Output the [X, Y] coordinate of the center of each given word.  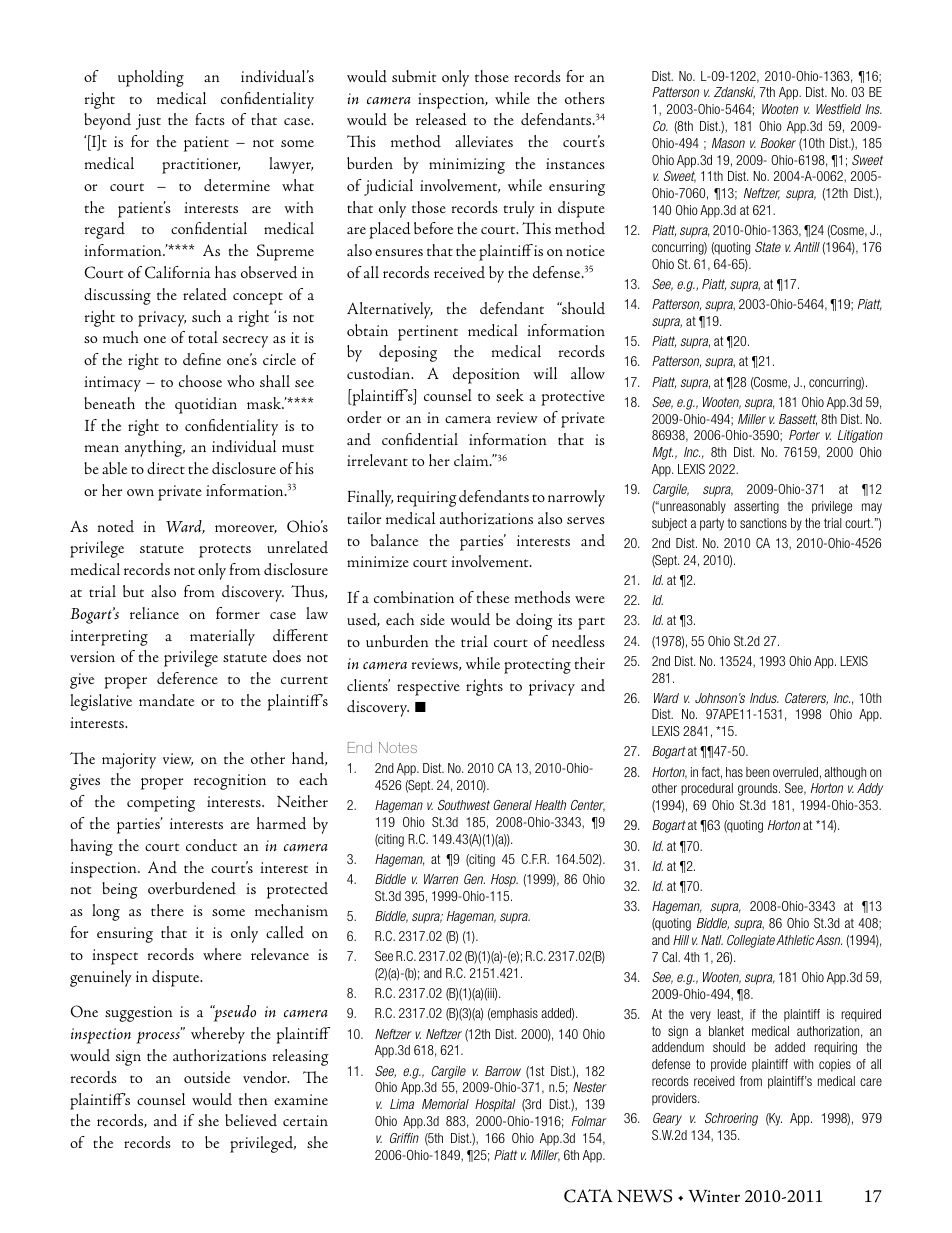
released [441, 119]
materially [222, 637]
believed [251, 1120]
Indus [764, 698]
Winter [714, 1196]
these [492, 597]
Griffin [404, 1138]
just [148, 122]
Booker [778, 143]
